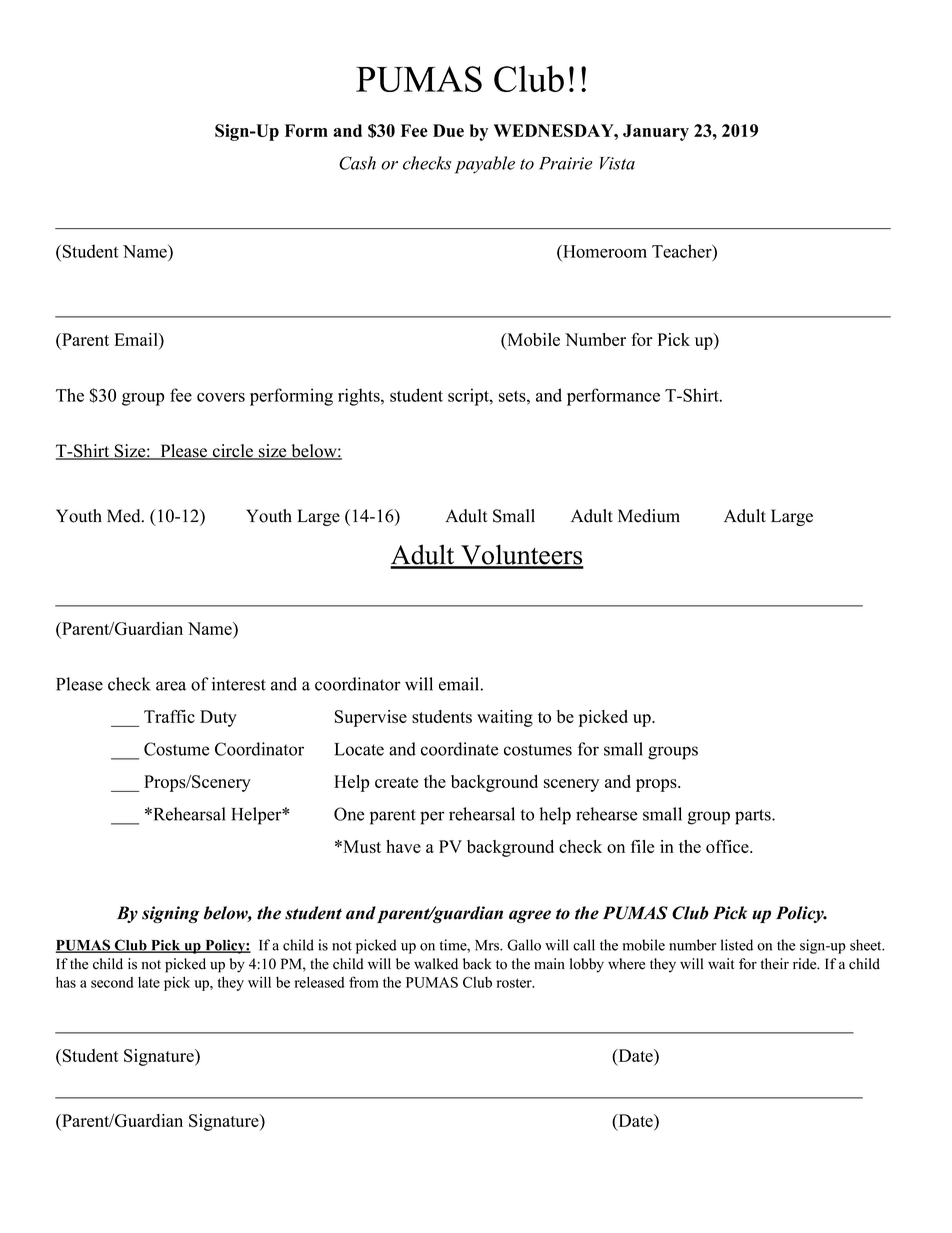 This document has height=1233, width=952. Describe the element at coordinates (221, 397) in the document. I see `covers` at that location.
